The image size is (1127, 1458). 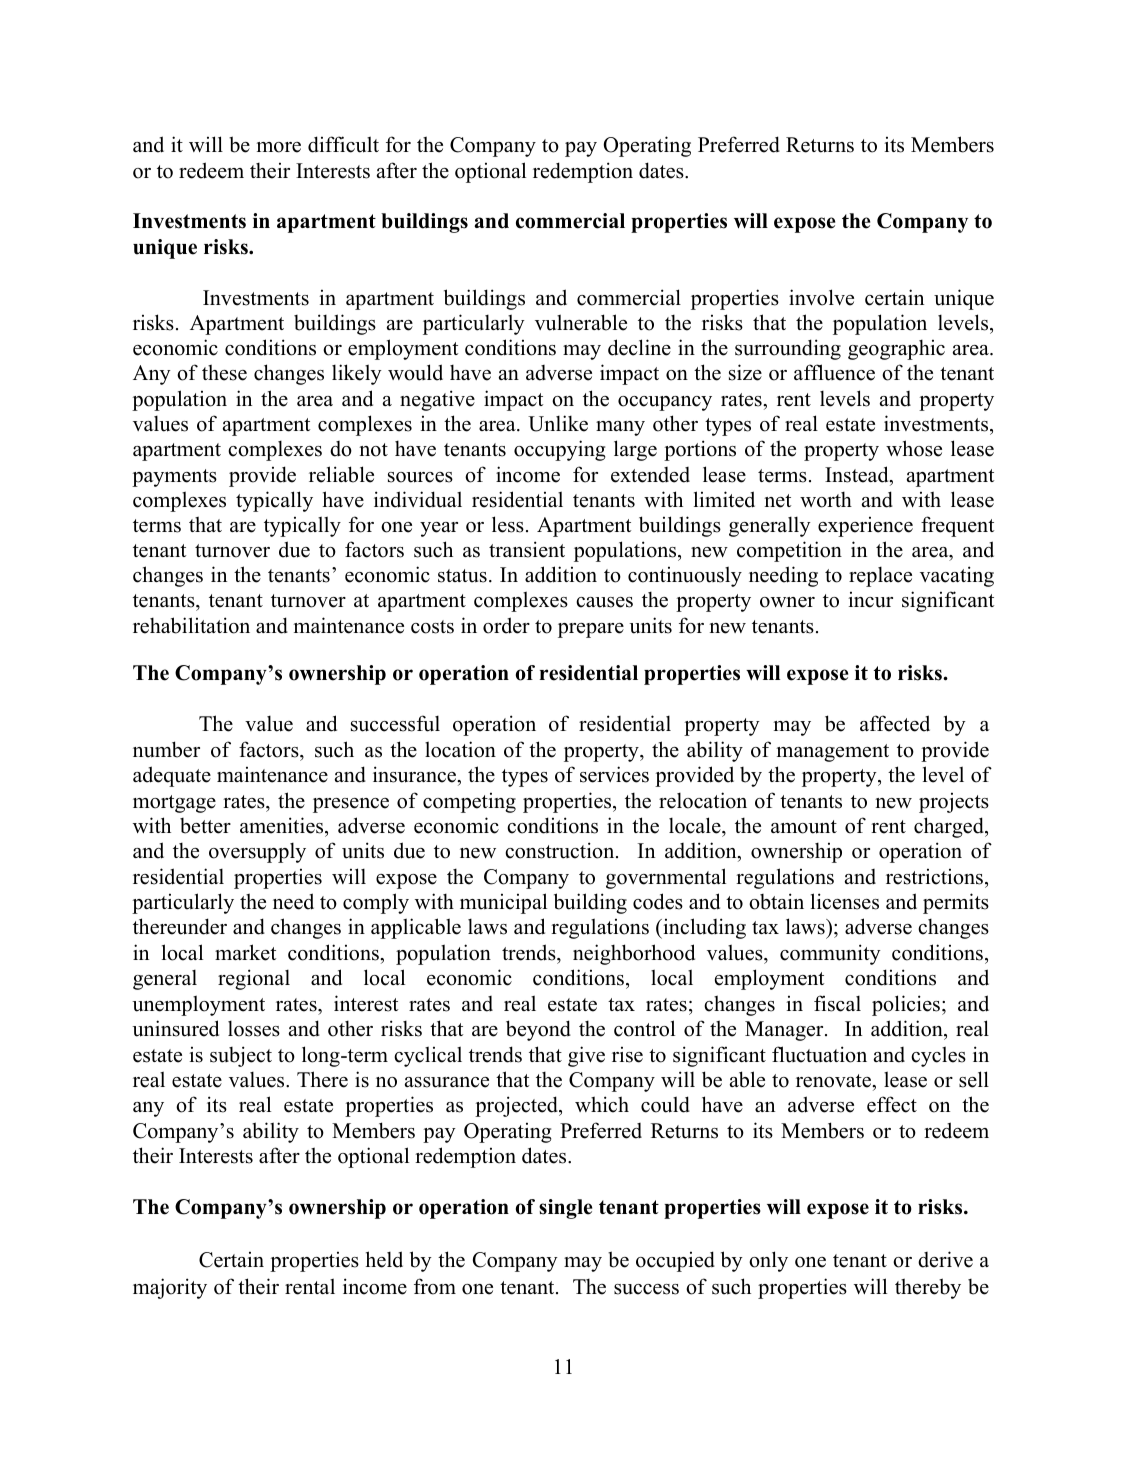 What do you see at coordinates (614, 774) in the image?
I see `services` at bounding box center [614, 774].
